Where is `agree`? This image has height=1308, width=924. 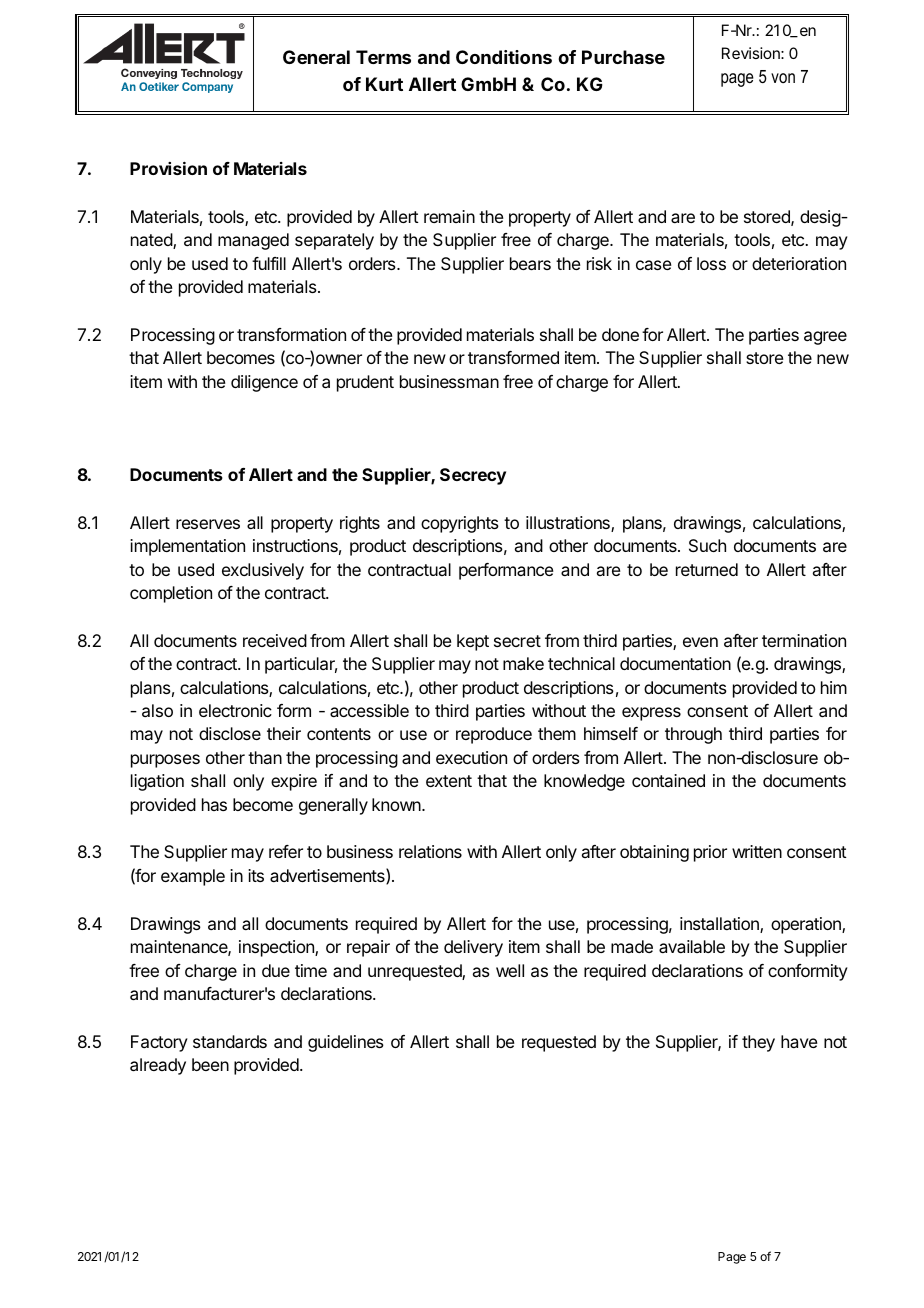
agree is located at coordinates (825, 338).
